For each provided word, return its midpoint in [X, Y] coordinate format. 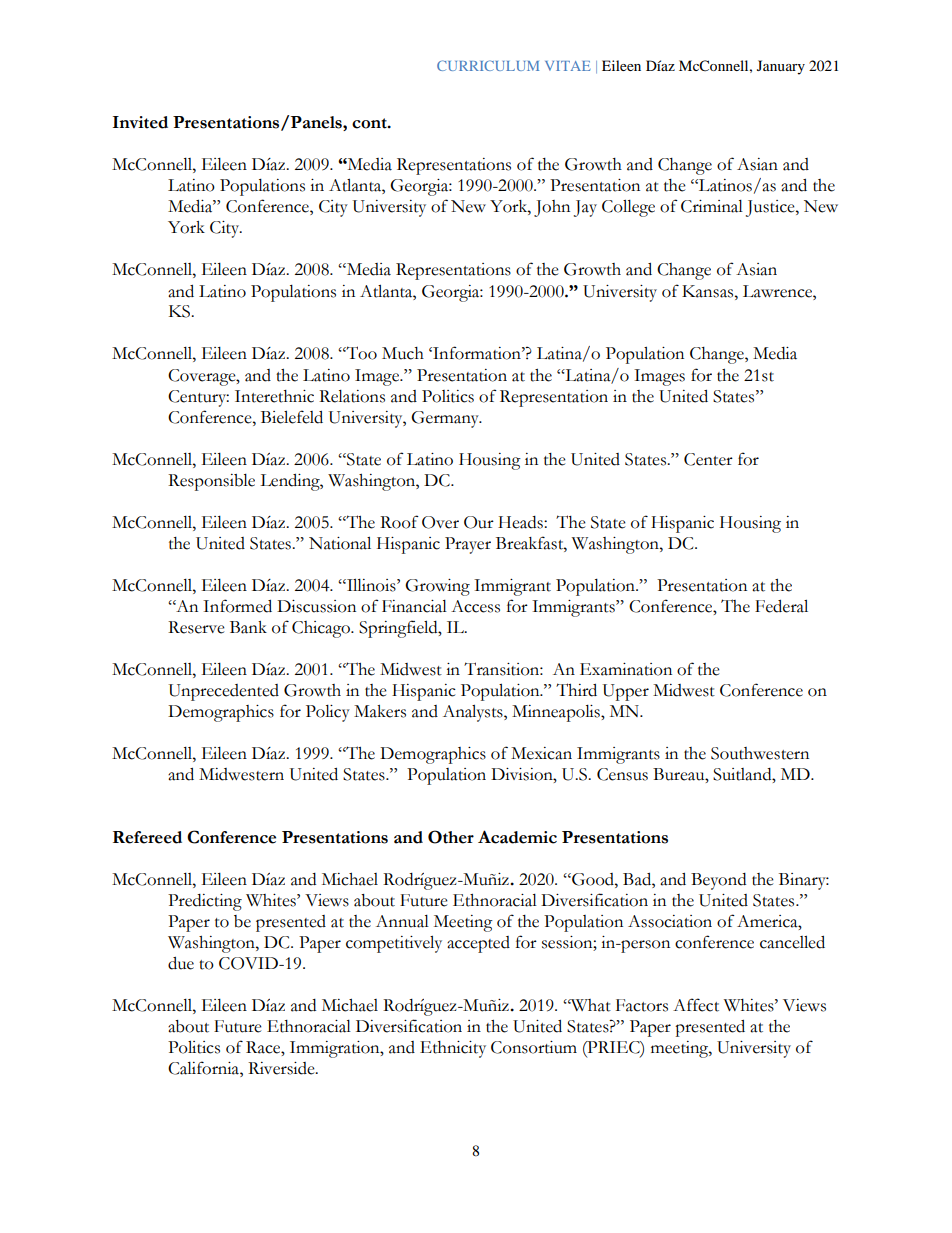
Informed [237, 606]
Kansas [709, 291]
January [781, 67]
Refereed [147, 837]
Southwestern [760, 753]
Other [451, 837]
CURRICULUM [488, 65]
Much [403, 353]
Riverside [282, 1068]
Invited [140, 122]
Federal [781, 606]
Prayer [468, 545]
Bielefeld [292, 417]
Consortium [534, 1047]
